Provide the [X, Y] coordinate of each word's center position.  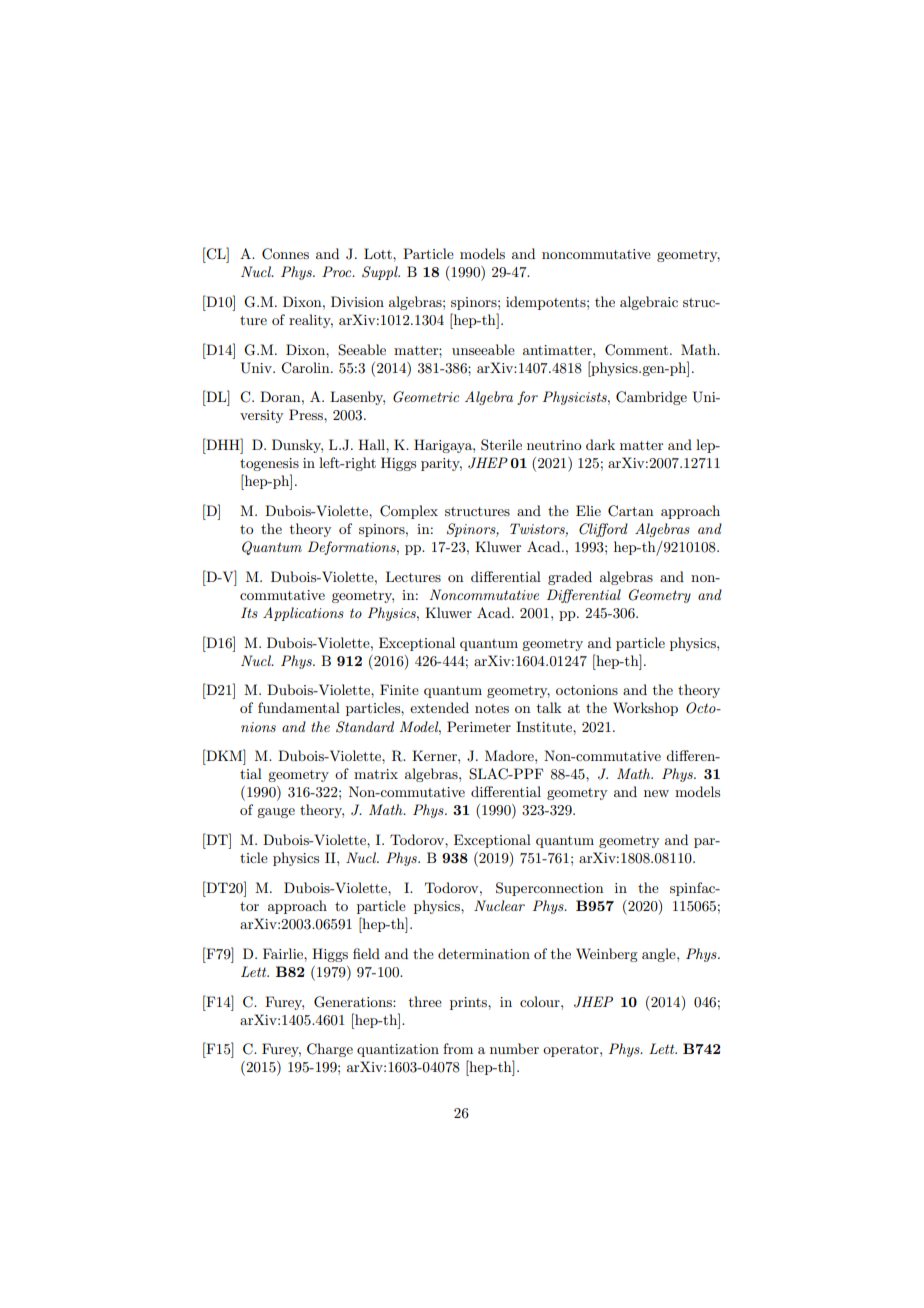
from [458, 1048]
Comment [638, 350]
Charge [330, 1050]
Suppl [381, 273]
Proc [338, 271]
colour [541, 1001]
